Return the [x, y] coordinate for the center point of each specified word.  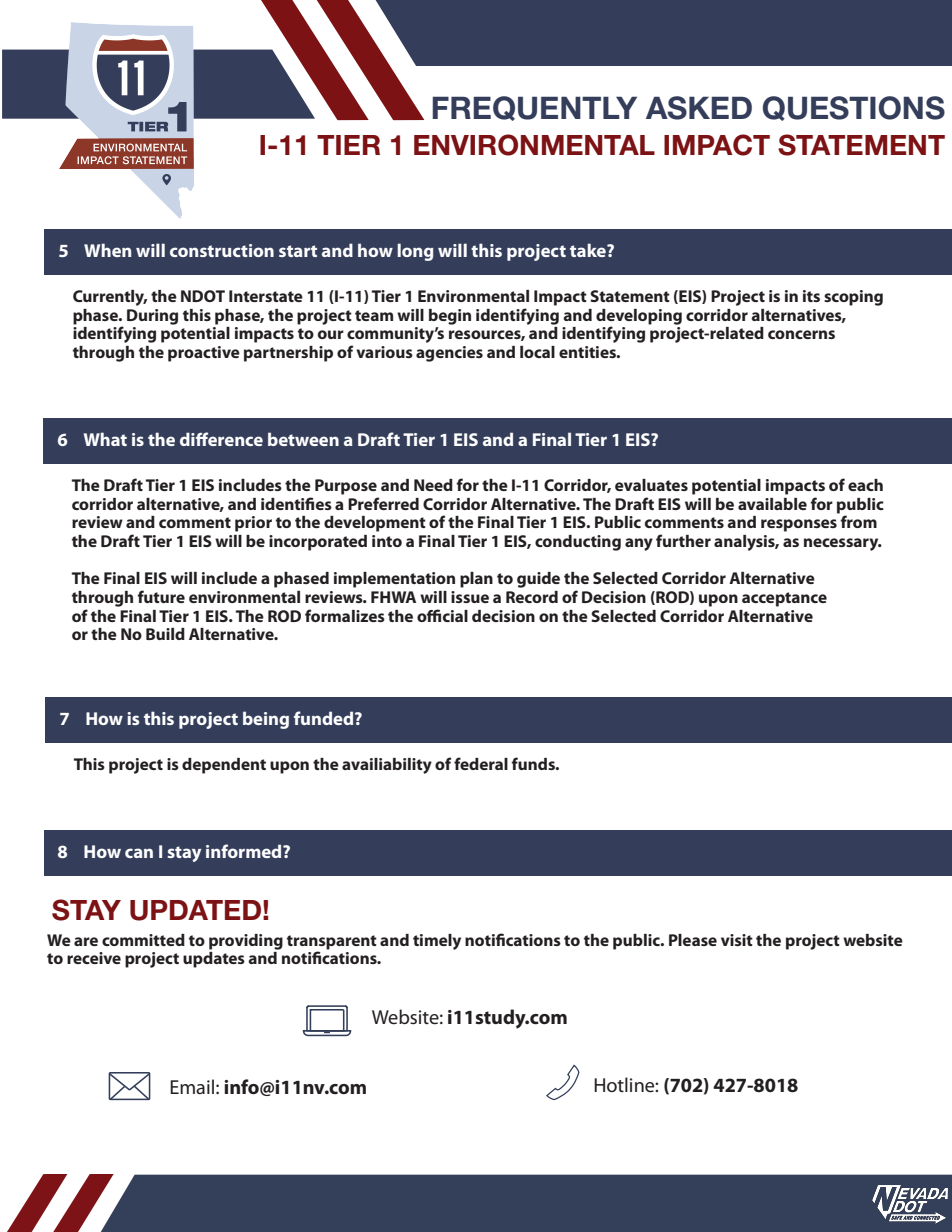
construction [222, 250]
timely [437, 942]
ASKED [699, 108]
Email [192, 1086]
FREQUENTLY [534, 108]
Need [433, 485]
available [772, 504]
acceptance [784, 599]
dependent [224, 766]
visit [737, 940]
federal [481, 763]
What [105, 439]
